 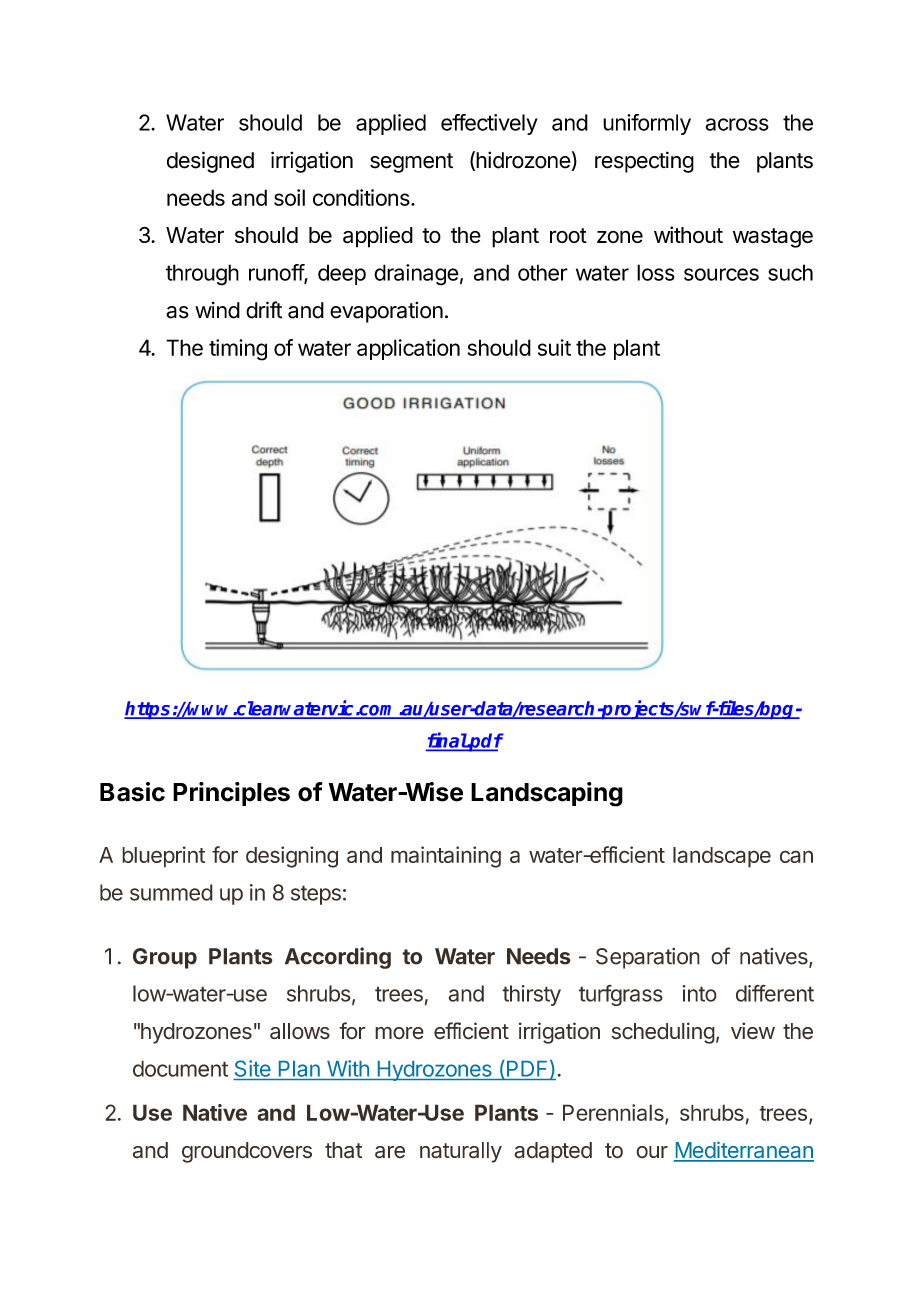 I want to click on across, so click(x=737, y=124).
